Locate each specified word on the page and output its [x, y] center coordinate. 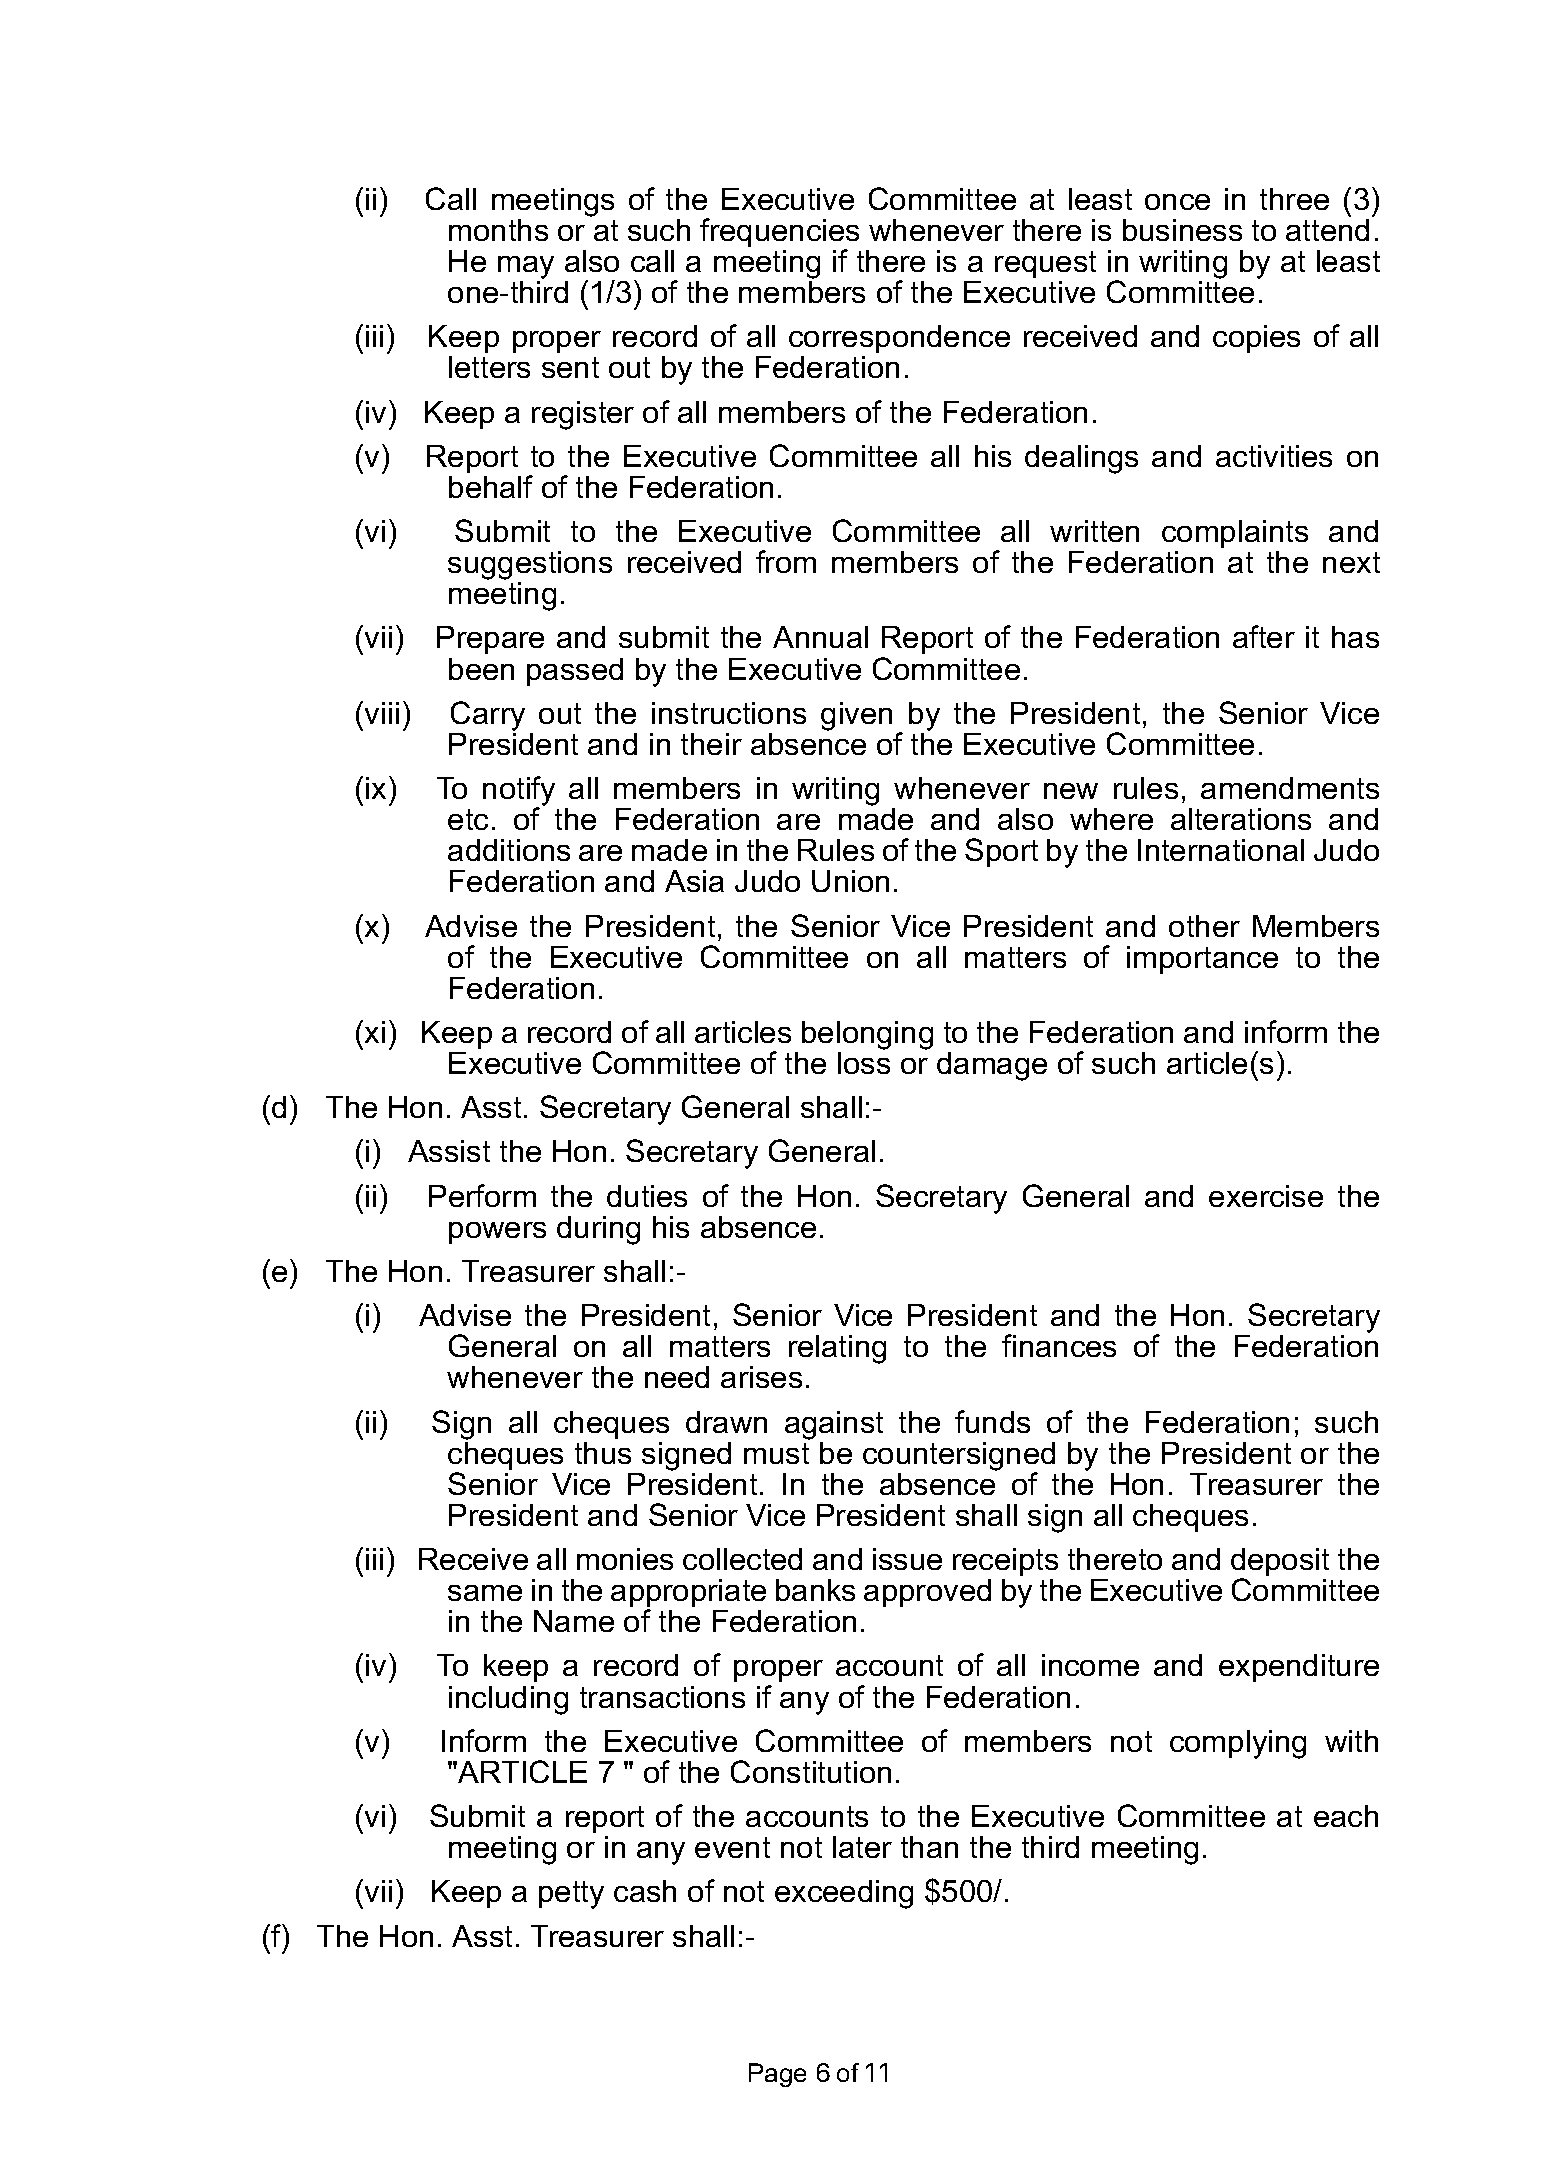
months [498, 230]
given [856, 716]
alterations [1241, 819]
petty [571, 1895]
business [1182, 230]
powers [497, 1233]
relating [837, 1349]
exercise [1266, 1196]
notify [519, 792]
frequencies [779, 234]
